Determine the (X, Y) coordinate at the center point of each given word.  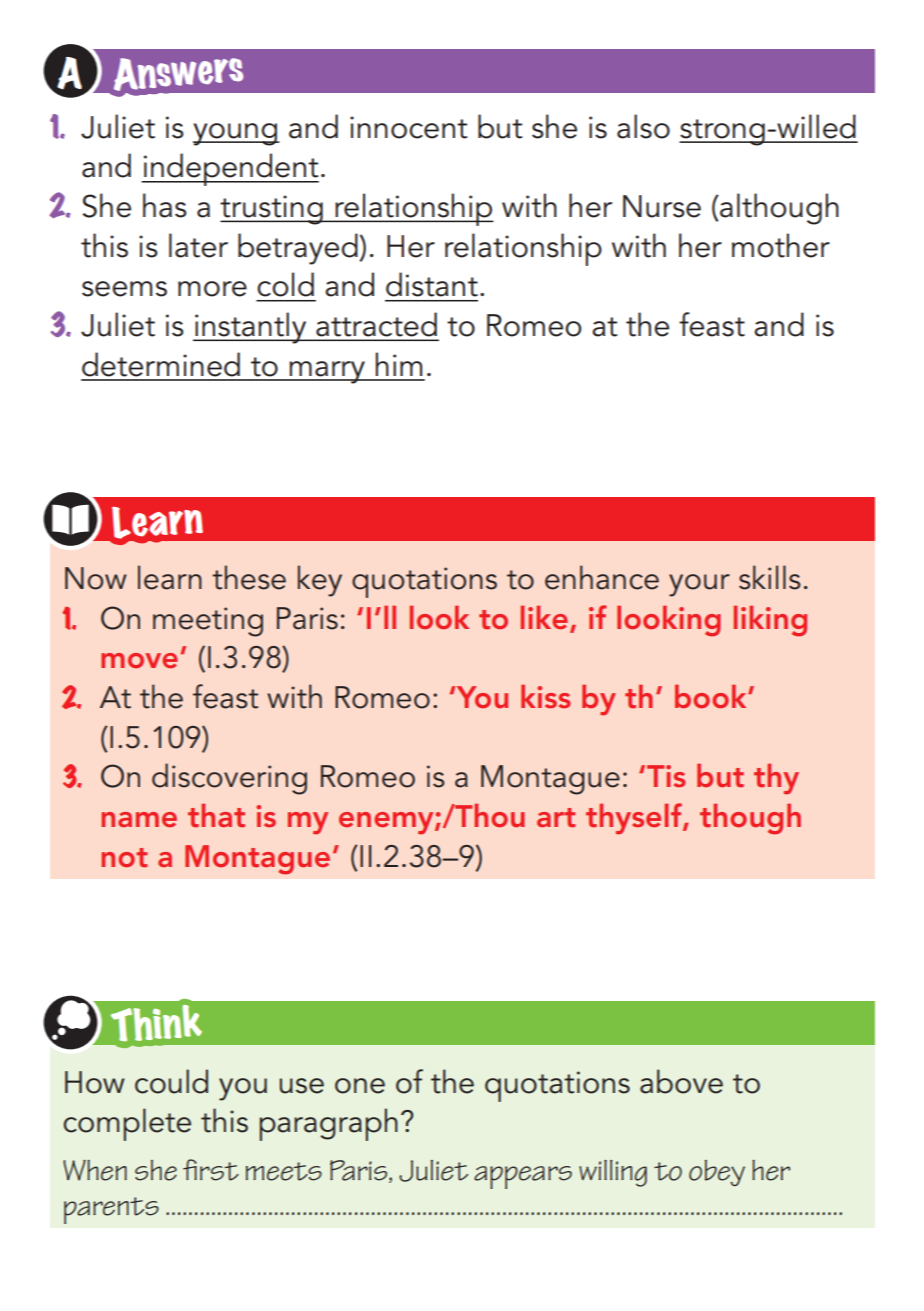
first (211, 1170)
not (124, 858)
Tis (666, 776)
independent (230, 169)
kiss (546, 696)
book (712, 696)
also (643, 126)
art (556, 818)
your (699, 585)
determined (161, 364)
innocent (408, 127)
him (398, 364)
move (139, 660)
